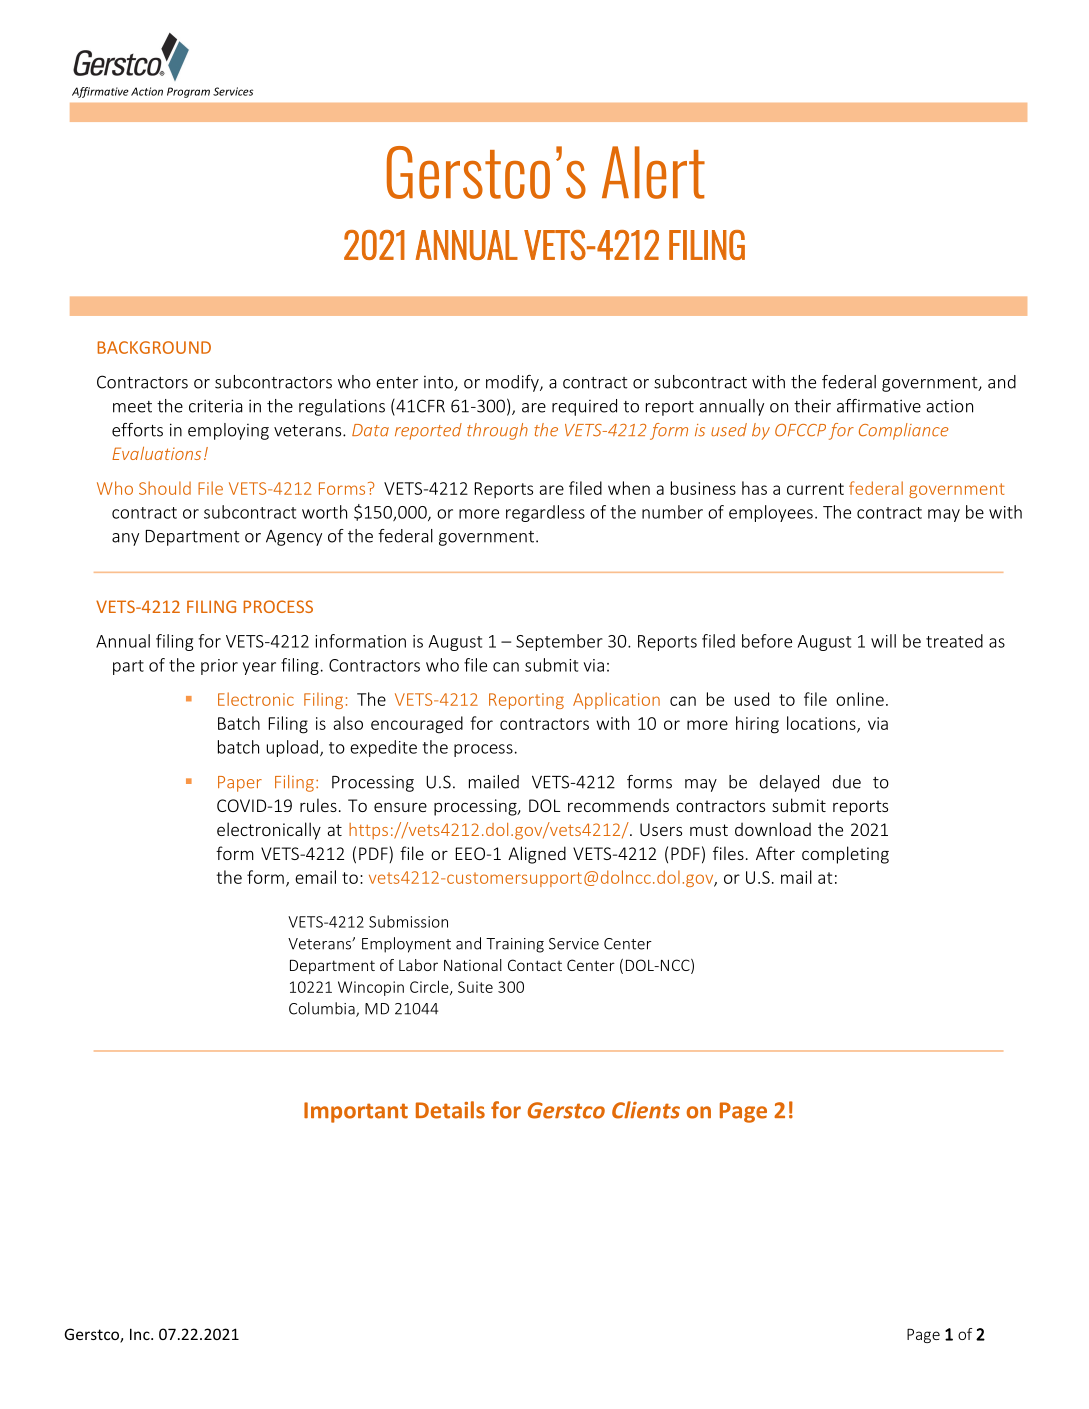  I want to click on Important, so click(356, 1112).
